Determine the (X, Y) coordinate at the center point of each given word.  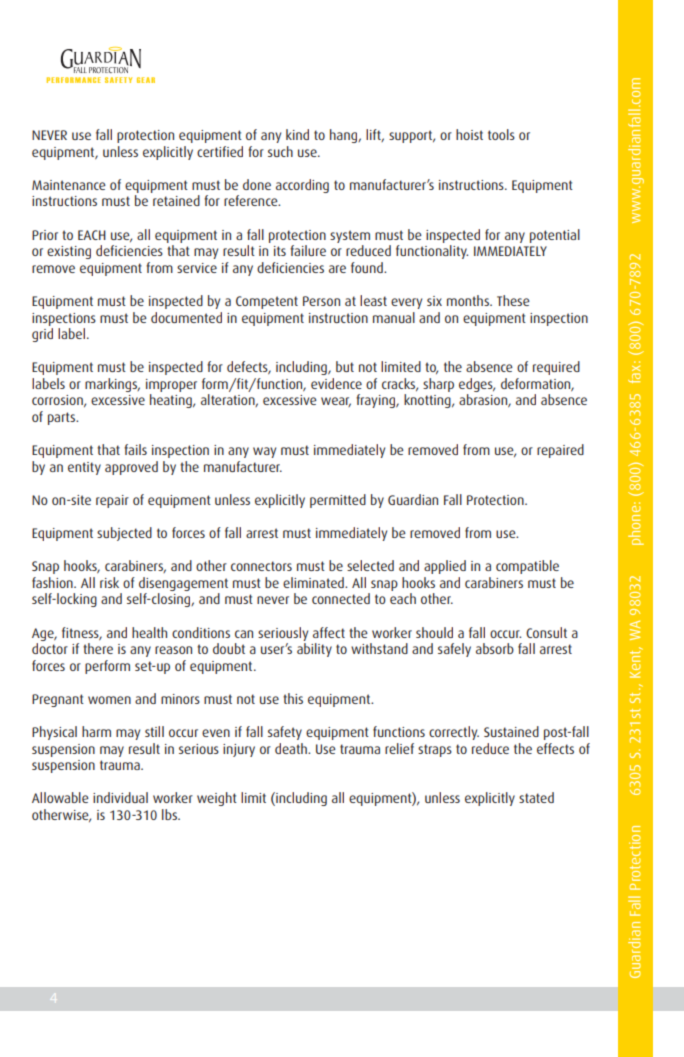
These (513, 300)
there (98, 648)
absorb (495, 648)
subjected (124, 534)
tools (501, 134)
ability (314, 650)
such (280, 151)
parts (62, 418)
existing (69, 252)
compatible (527, 567)
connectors (261, 566)
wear (336, 402)
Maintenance (69, 185)
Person (321, 301)
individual (120, 797)
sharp (438, 385)
